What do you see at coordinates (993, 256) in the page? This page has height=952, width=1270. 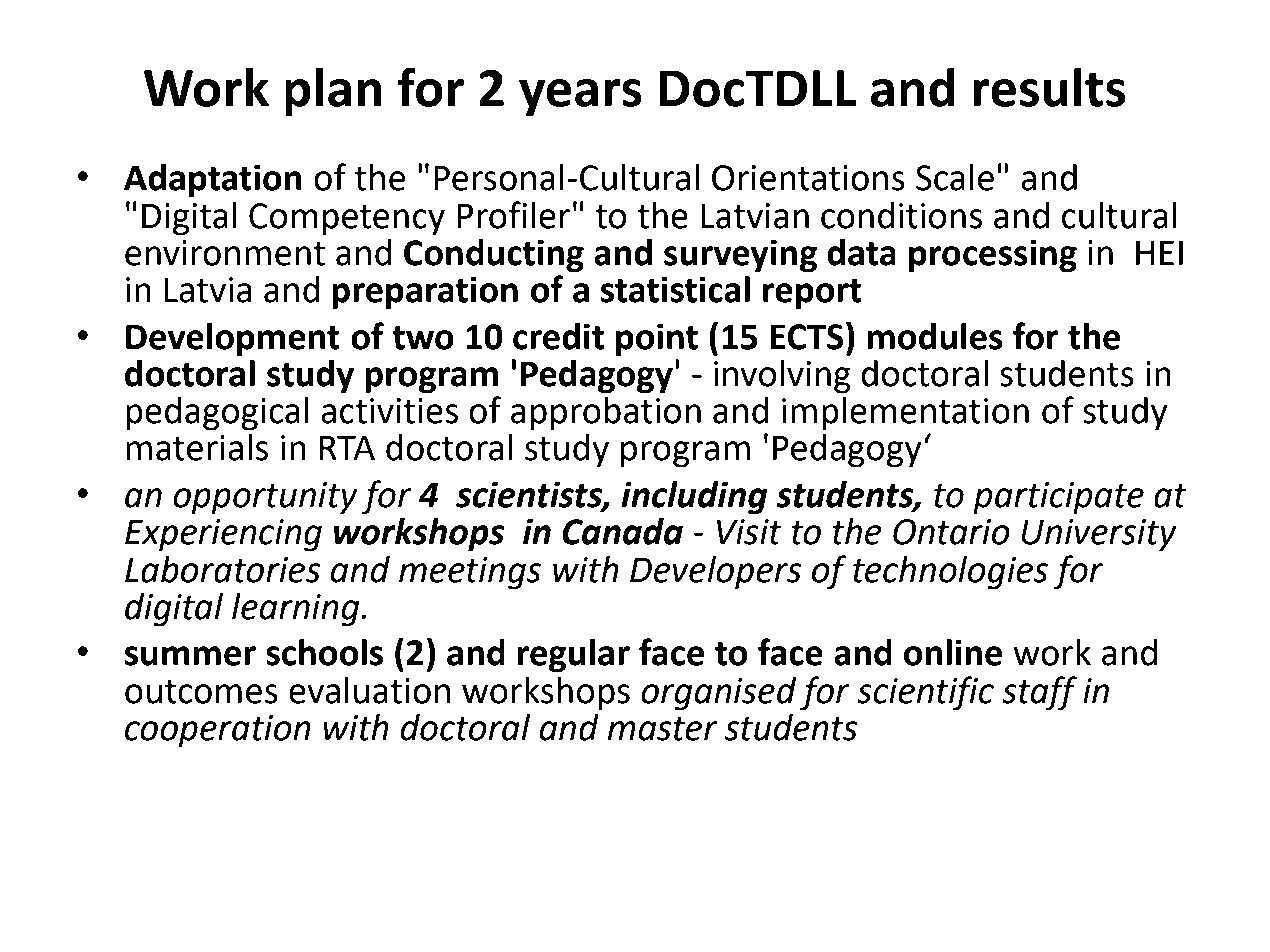 I see `processing` at bounding box center [993, 256].
